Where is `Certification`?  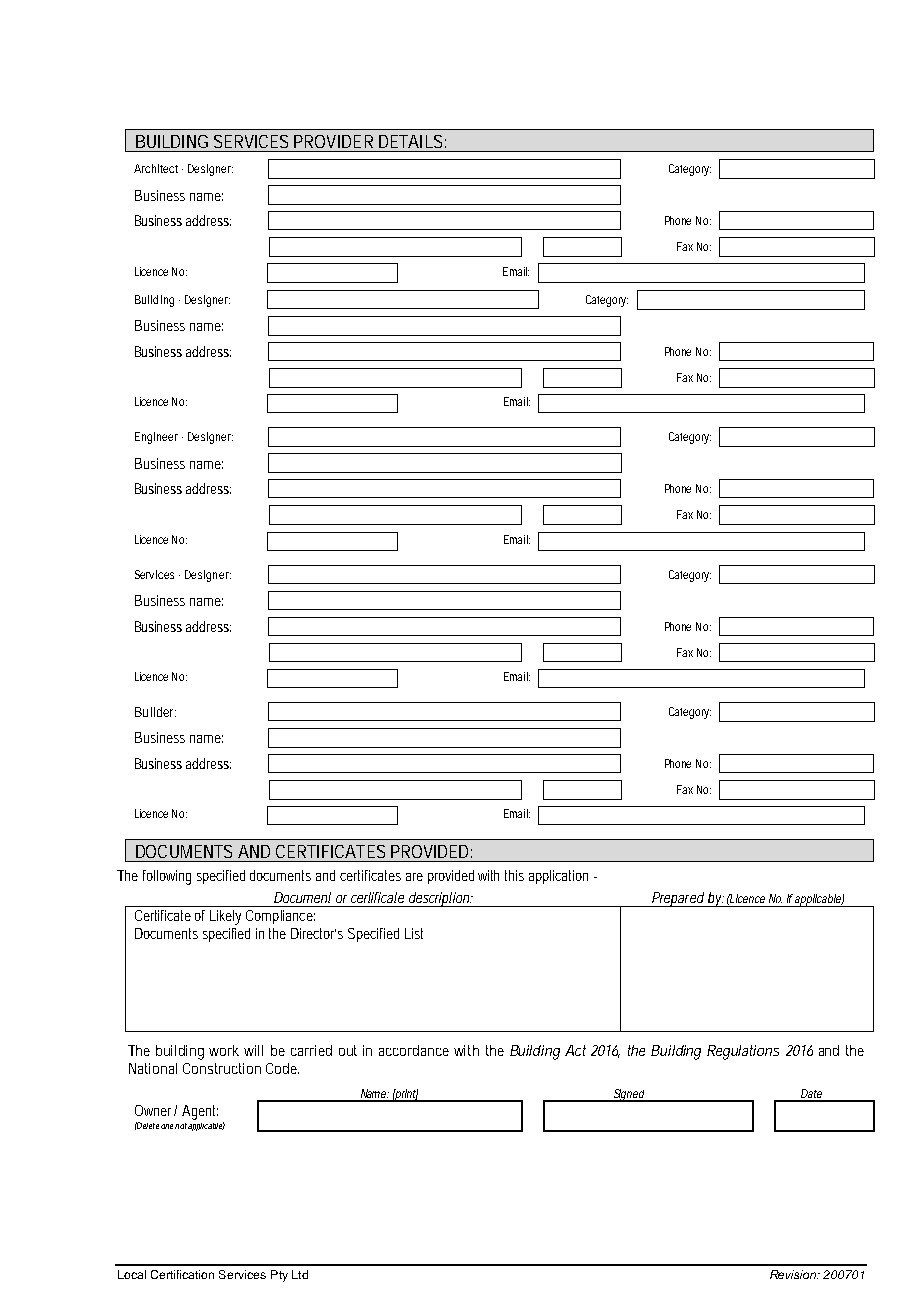
Certification is located at coordinates (182, 1274).
